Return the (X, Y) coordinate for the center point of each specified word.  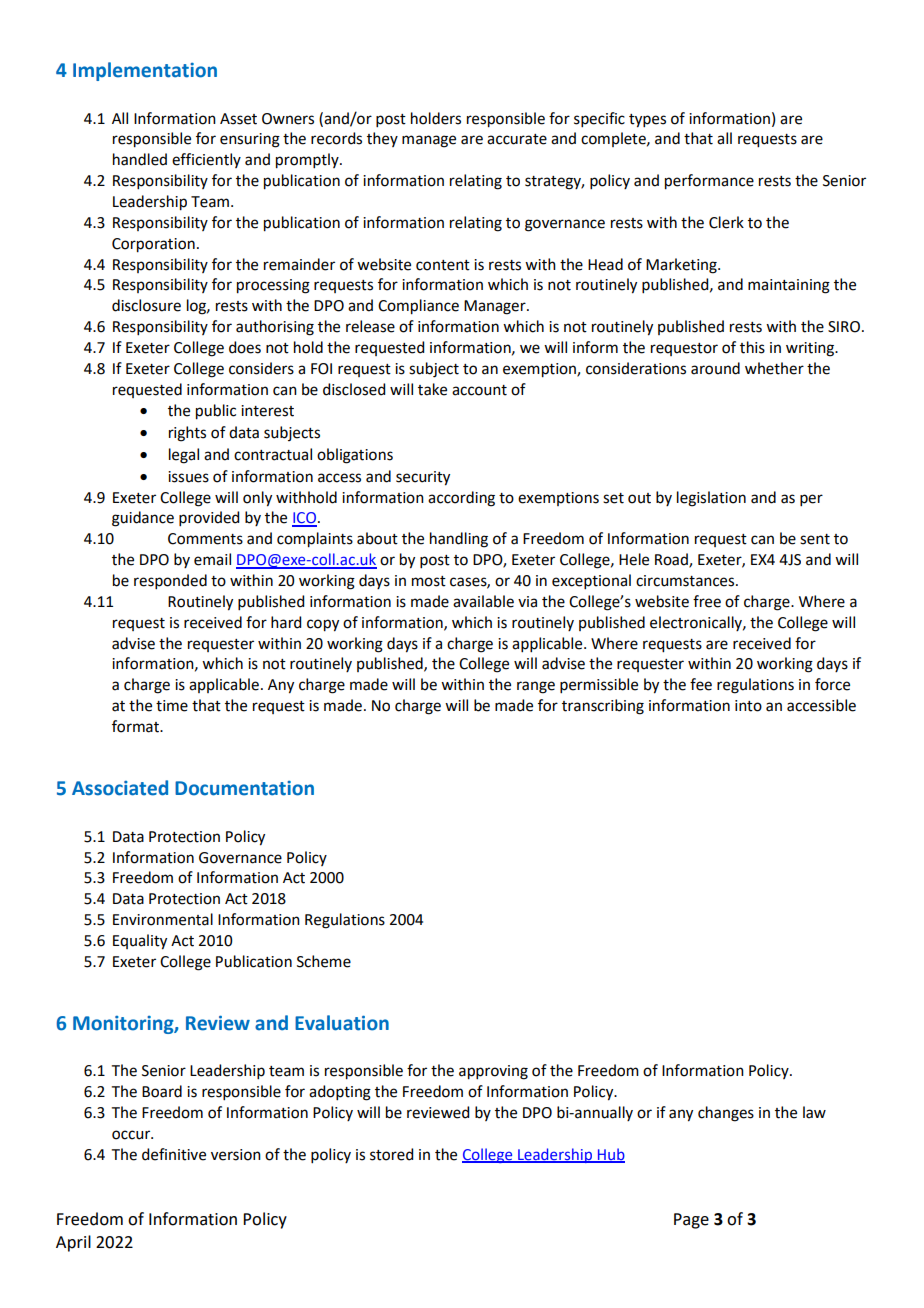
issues (188, 477)
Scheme (324, 961)
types (647, 121)
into (748, 706)
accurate (517, 139)
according (461, 499)
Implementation (145, 71)
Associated (120, 788)
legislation (711, 499)
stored (391, 1154)
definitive (174, 1154)
